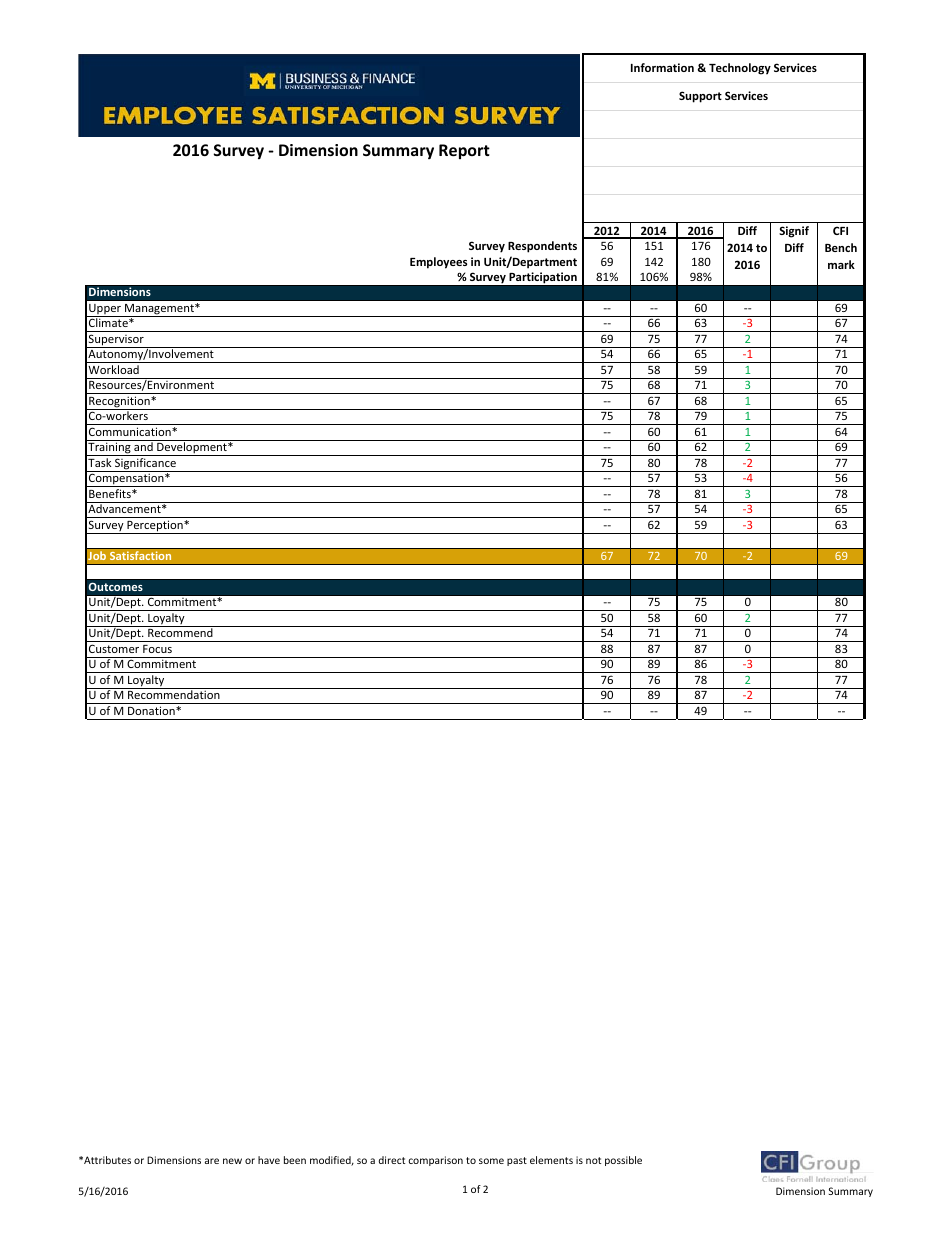 The height and width of the screenshot is (1233, 952). I want to click on Technology, so click(740, 69).
